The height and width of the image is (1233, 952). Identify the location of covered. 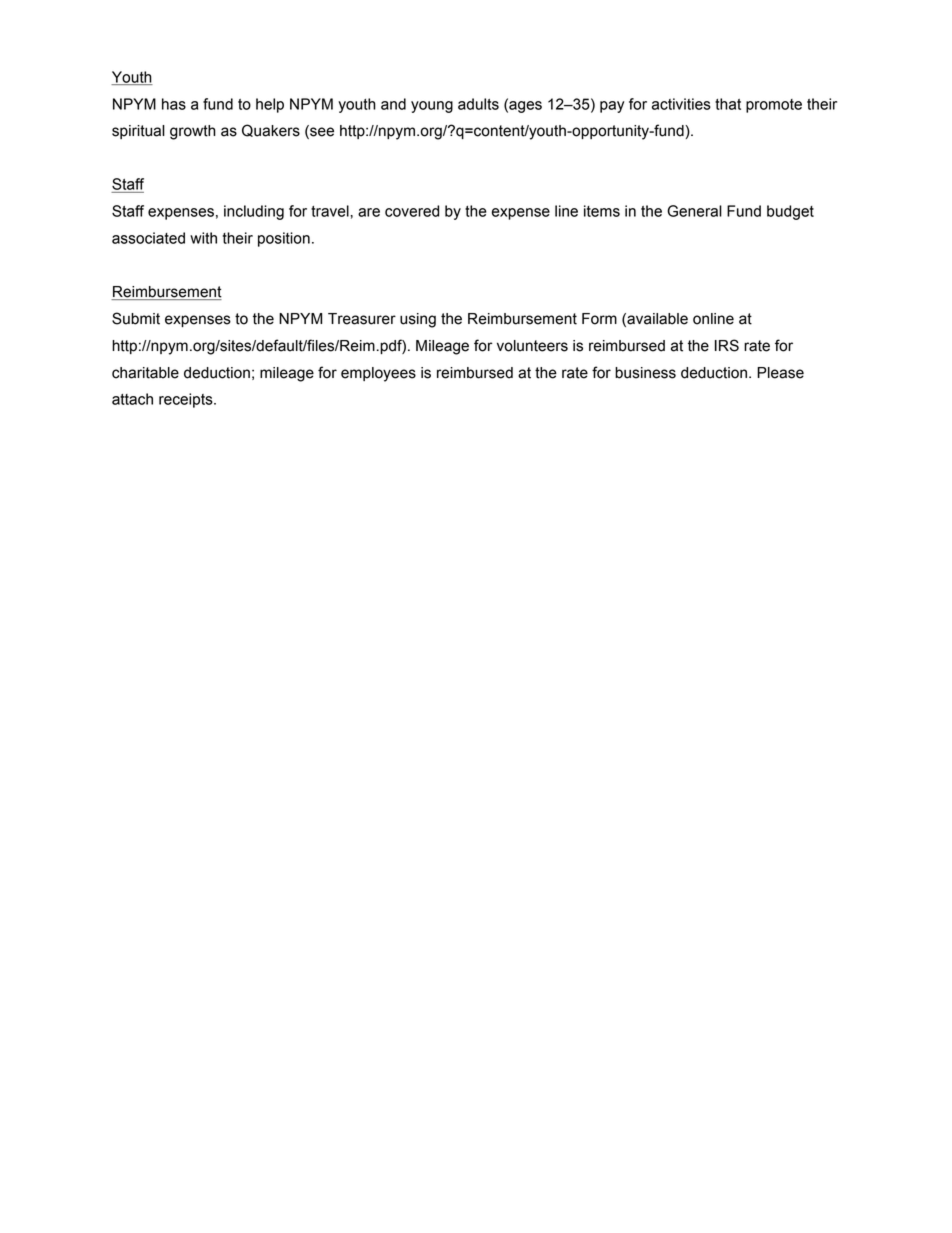
(412, 211).
